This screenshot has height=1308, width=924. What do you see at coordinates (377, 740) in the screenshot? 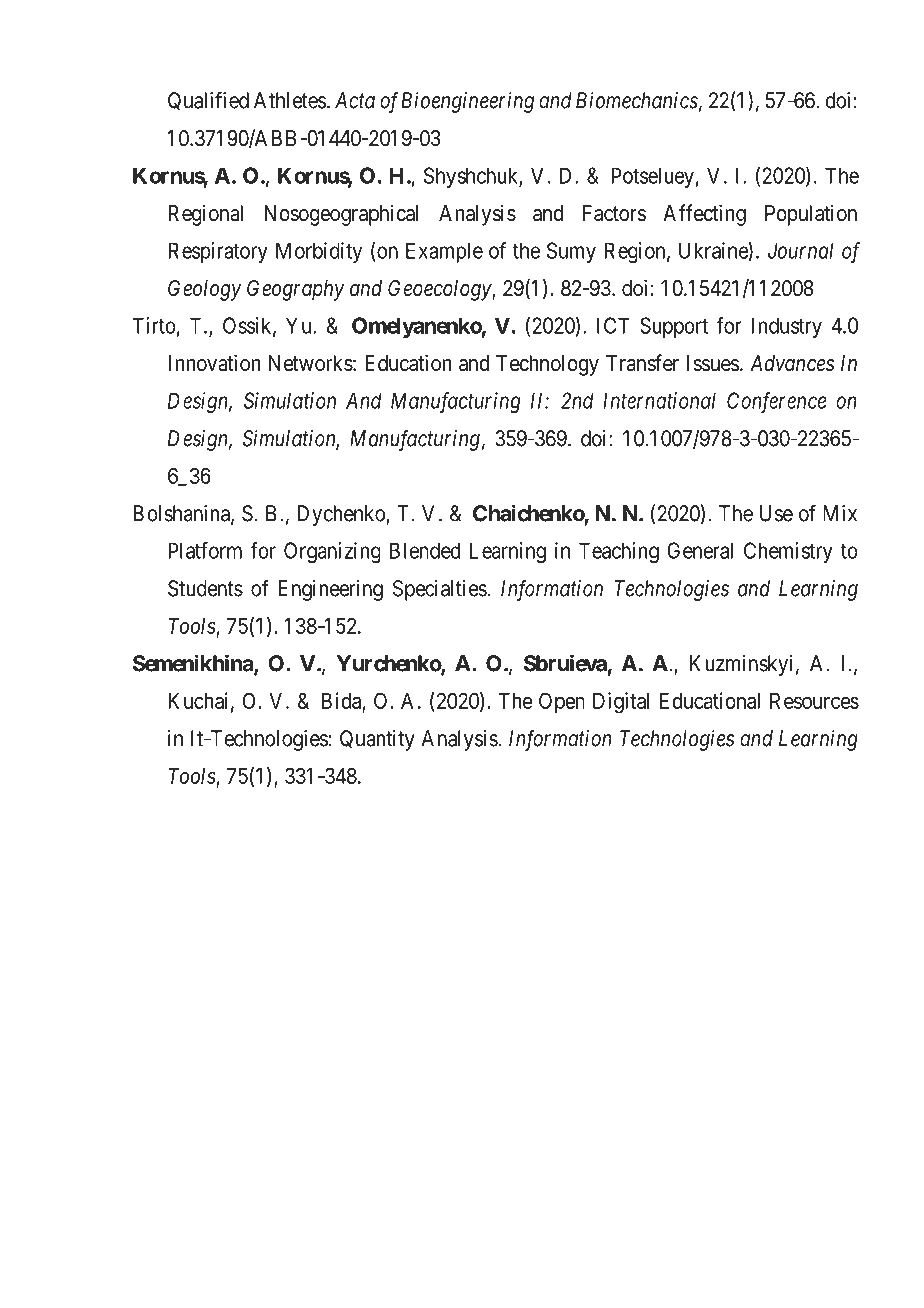
I see `Quantity` at bounding box center [377, 740].
